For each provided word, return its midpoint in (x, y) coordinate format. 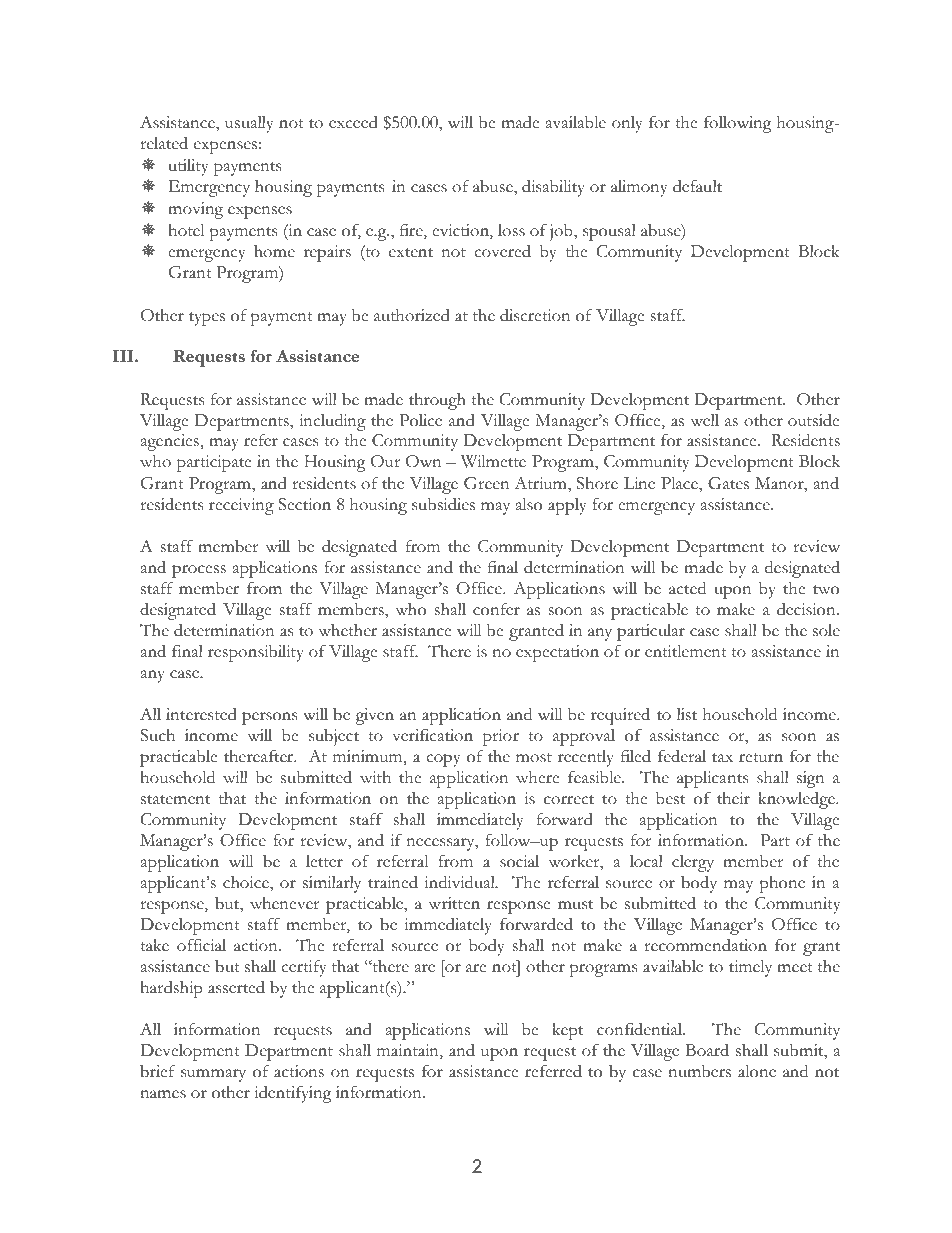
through (437, 401)
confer (496, 609)
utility (188, 167)
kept (568, 1031)
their (733, 798)
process (199, 571)
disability (553, 188)
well (705, 420)
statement (175, 800)
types (207, 319)
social (519, 861)
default (697, 186)
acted (687, 588)
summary (213, 1075)
